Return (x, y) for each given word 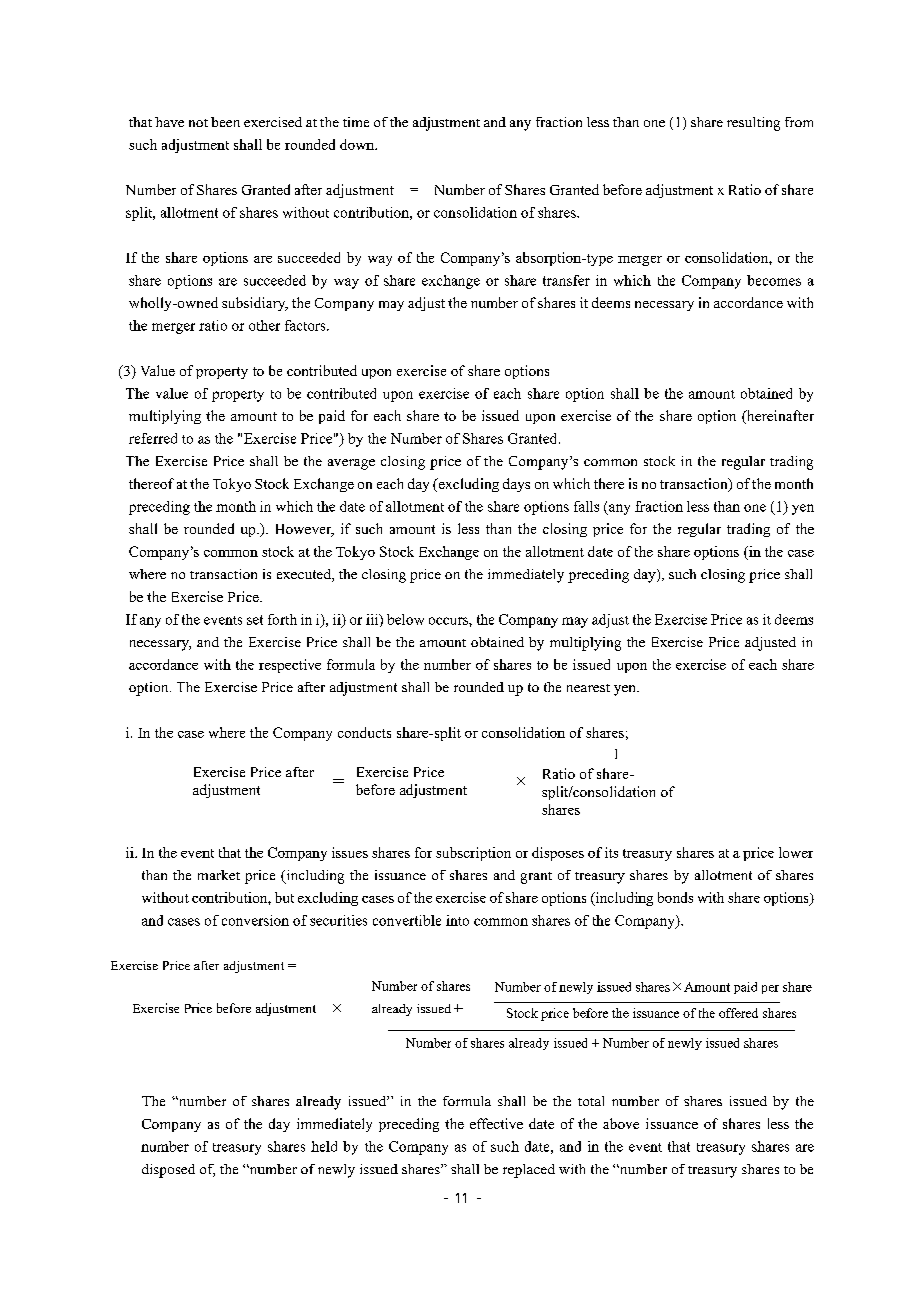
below (405, 619)
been (225, 122)
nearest (588, 688)
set (255, 620)
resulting (753, 124)
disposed (168, 1171)
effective (496, 1123)
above (621, 1123)
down (358, 144)
